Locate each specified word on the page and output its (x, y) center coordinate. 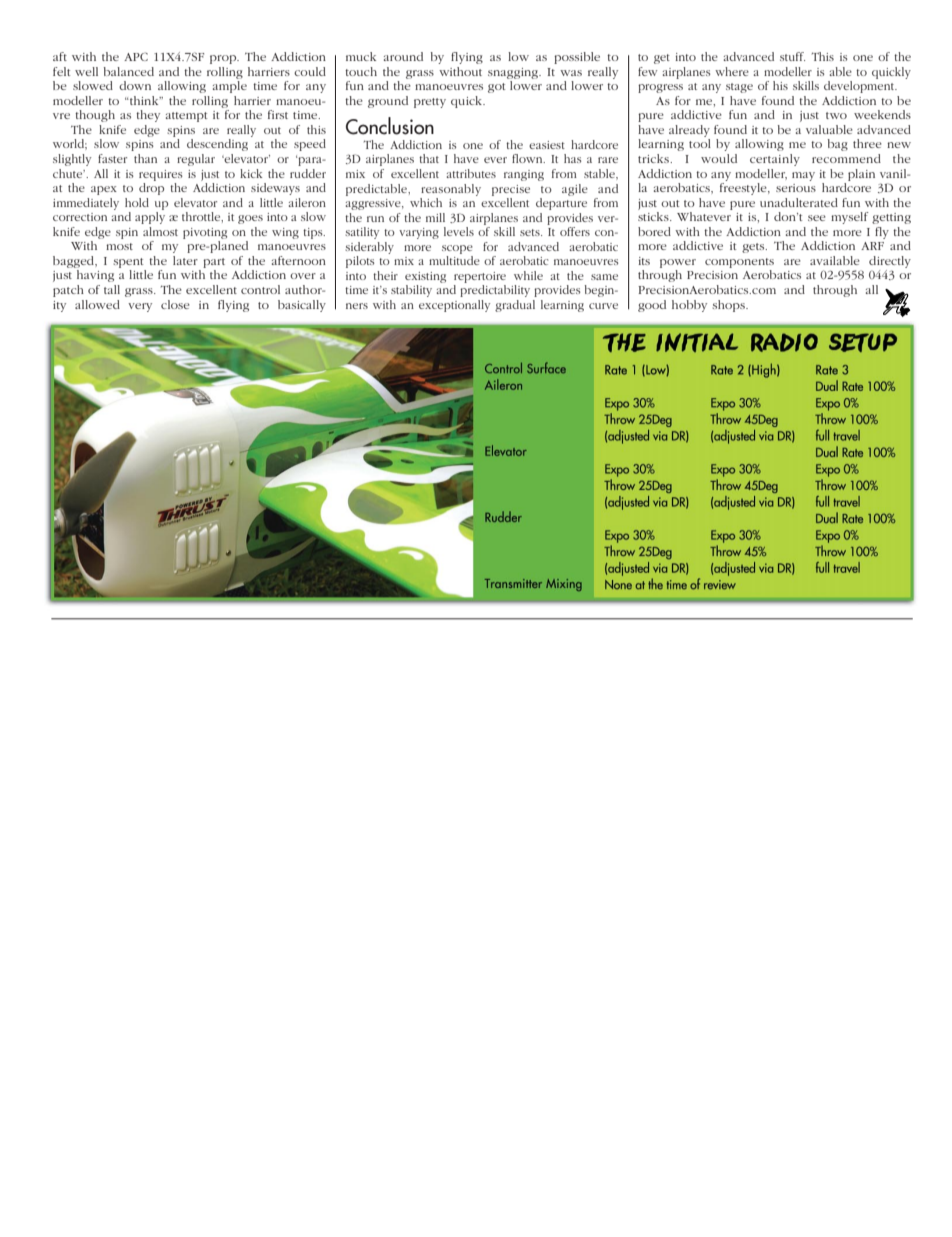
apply (150, 218)
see (817, 218)
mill (435, 217)
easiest (547, 145)
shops (729, 306)
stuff (792, 56)
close (175, 304)
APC (136, 56)
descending (217, 145)
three (867, 143)
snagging (514, 73)
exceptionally (454, 306)
